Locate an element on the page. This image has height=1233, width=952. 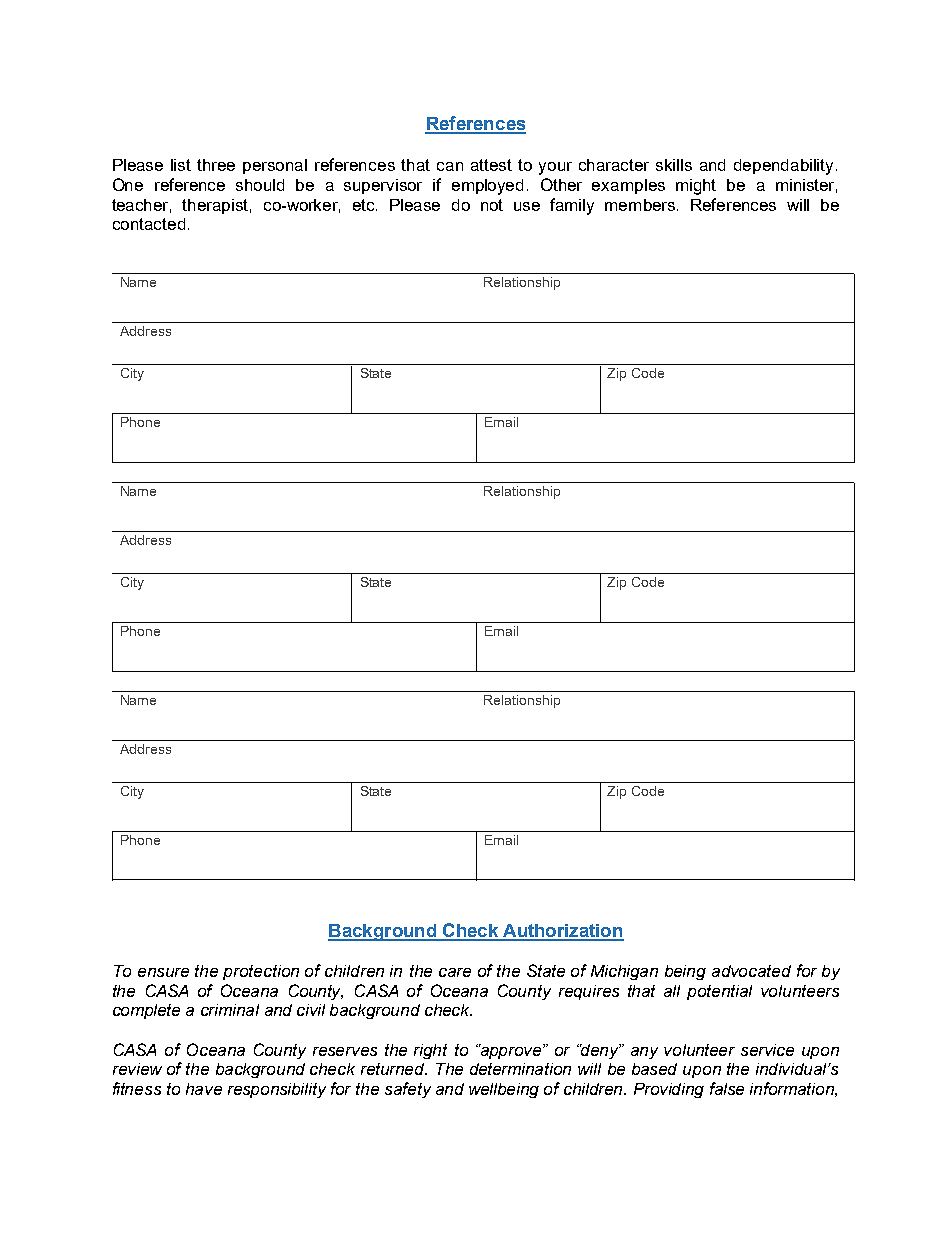
might is located at coordinates (696, 187).
